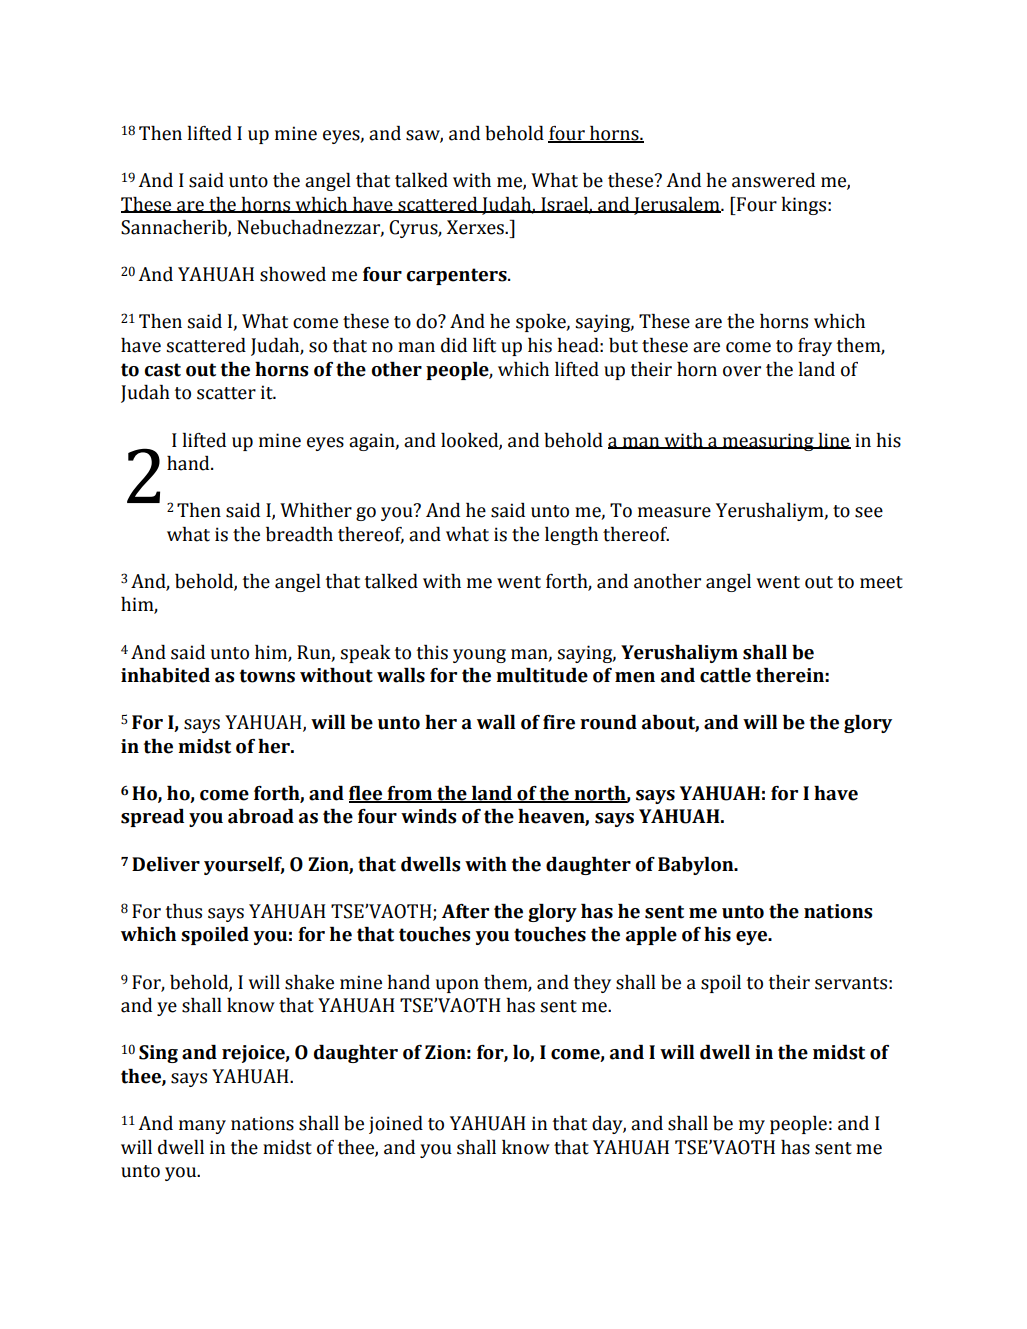 This screenshot has width=1027, height=1329. I want to click on showed, so click(293, 274).
